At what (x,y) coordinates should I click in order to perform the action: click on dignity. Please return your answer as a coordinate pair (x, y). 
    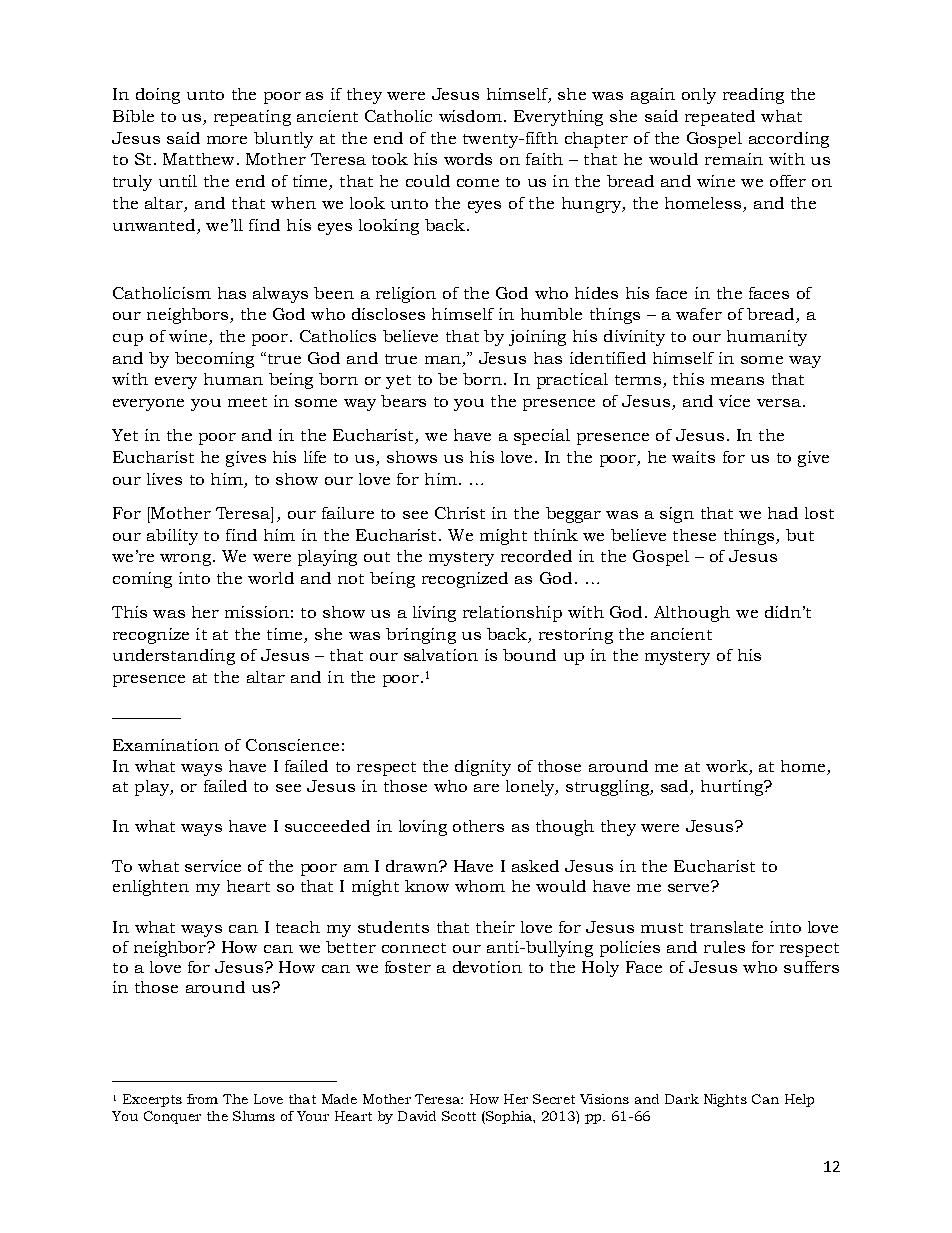
    Looking at the image, I should click on (483, 768).
